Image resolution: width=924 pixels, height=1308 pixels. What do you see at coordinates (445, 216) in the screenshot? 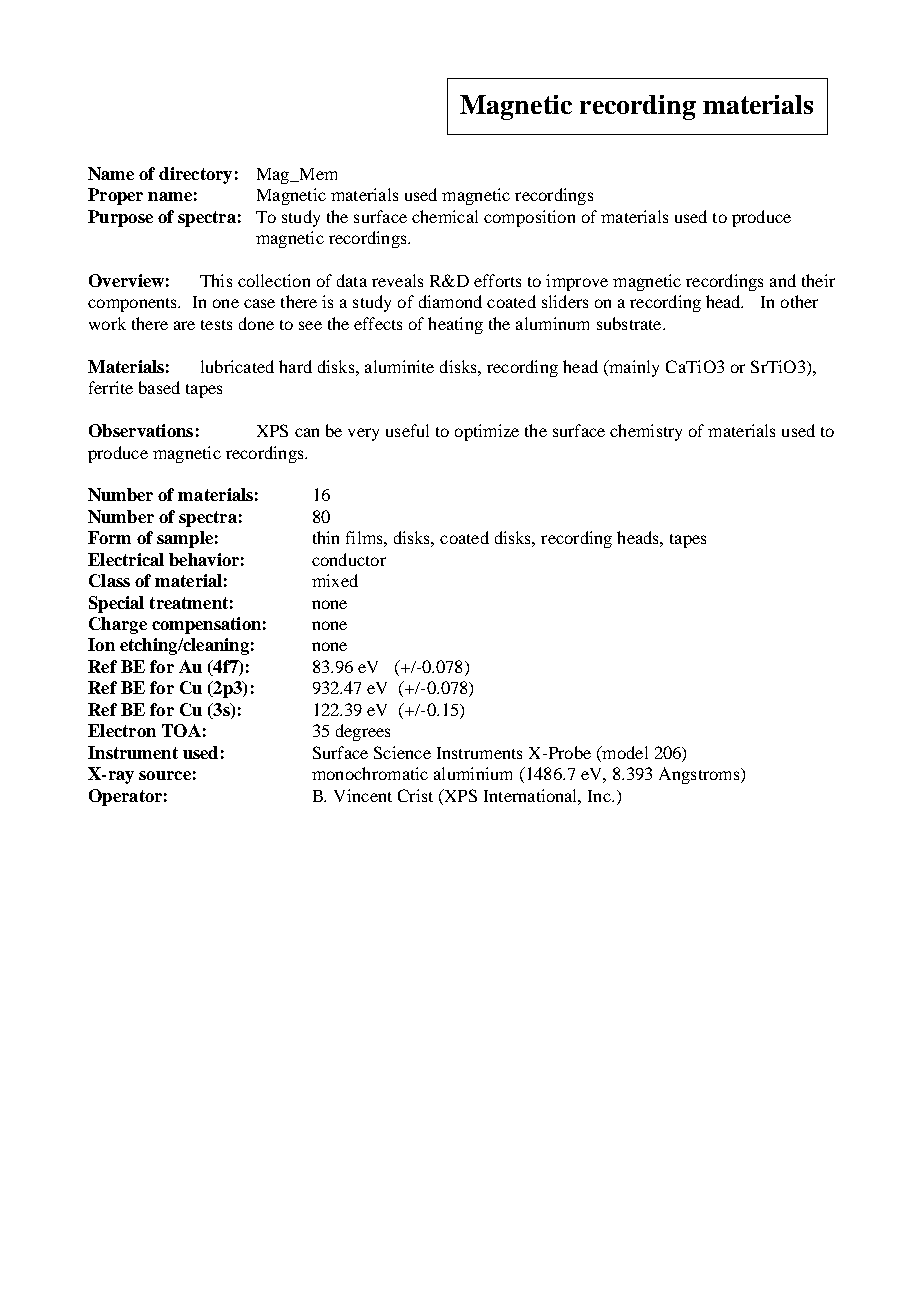
I see `chemical` at bounding box center [445, 216].
